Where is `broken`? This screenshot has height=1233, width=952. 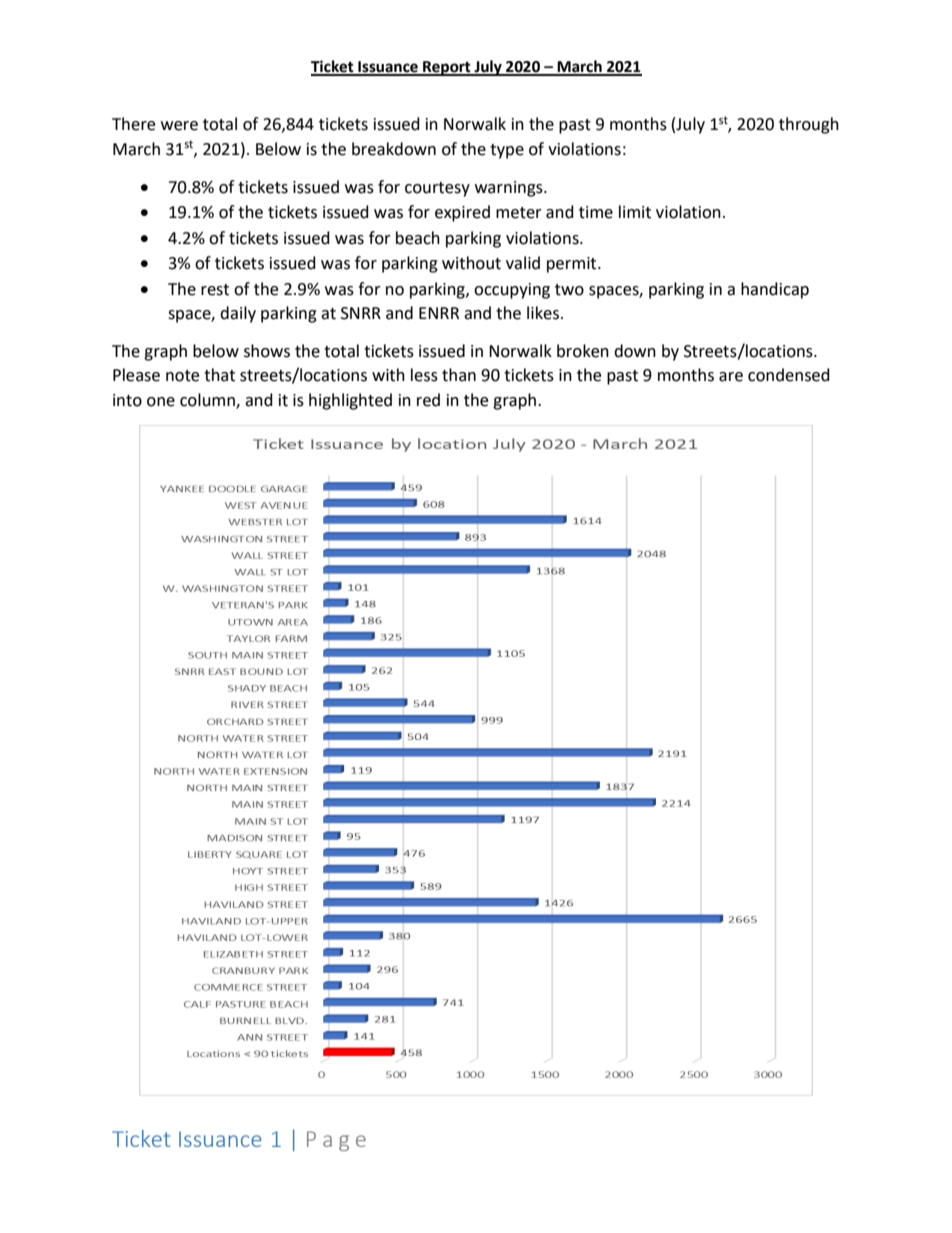
broken is located at coordinates (583, 351).
